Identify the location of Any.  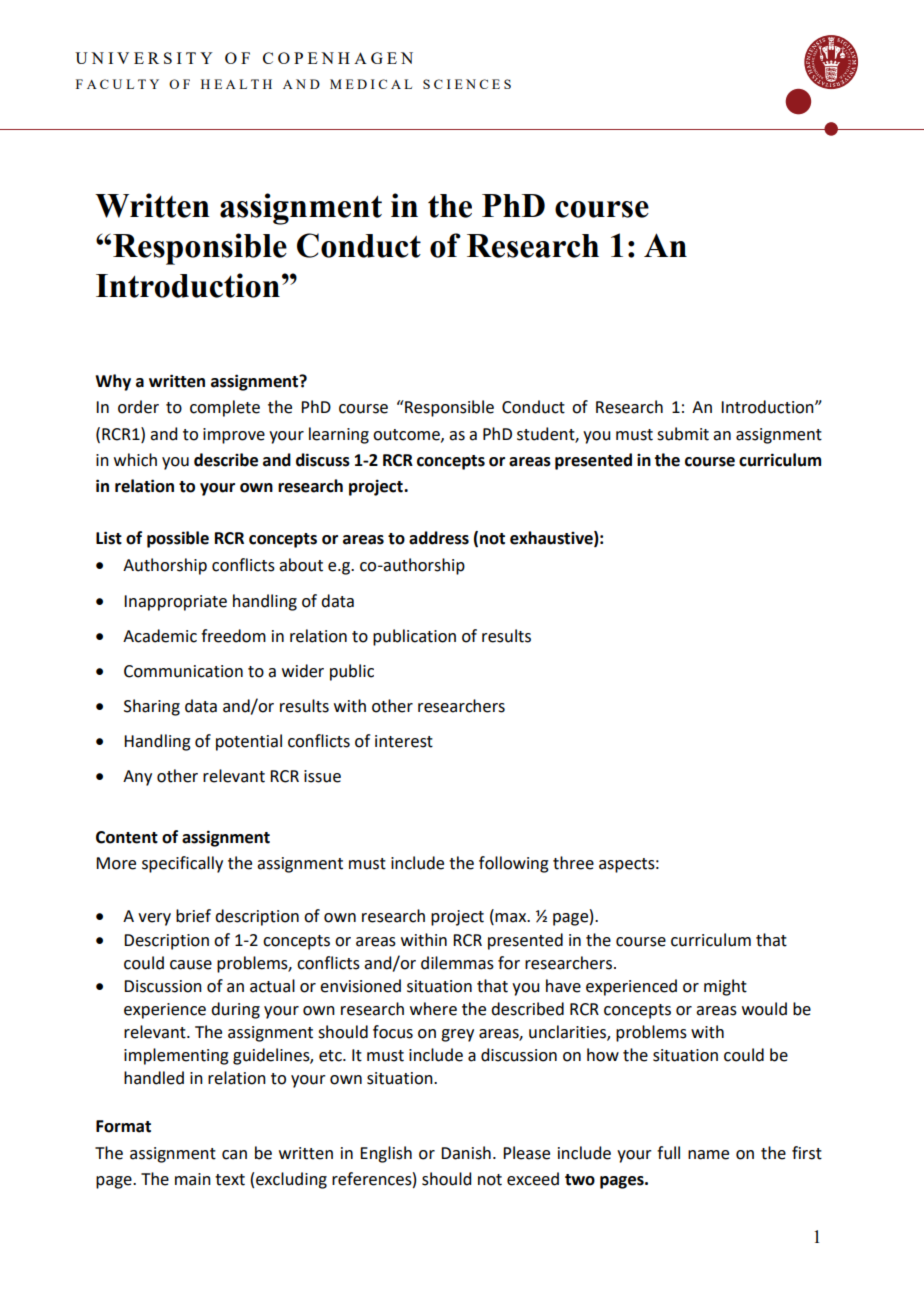
(137, 778).
